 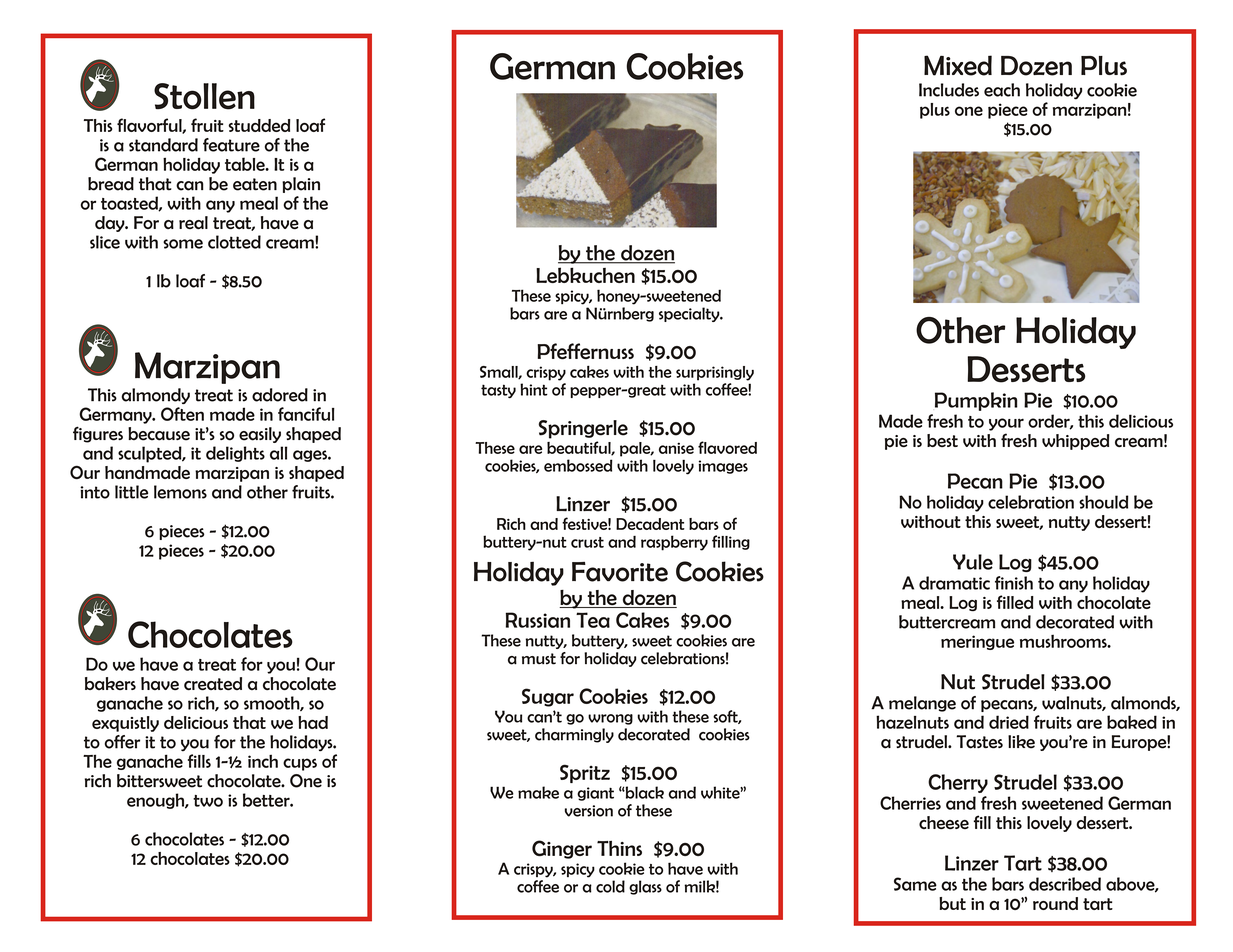 I want to click on created, so click(x=213, y=683).
